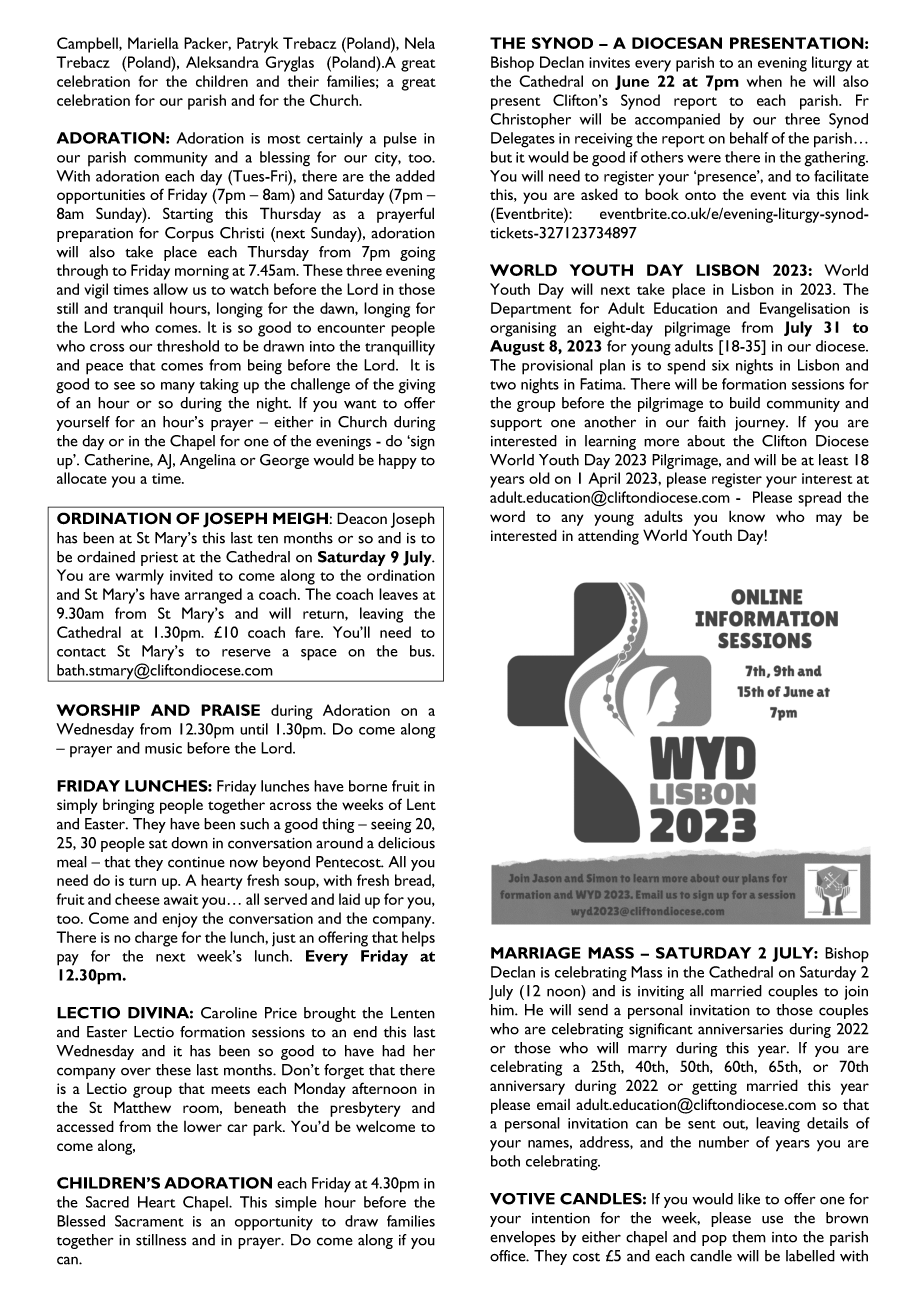 Image resolution: width=924 pixels, height=1308 pixels. I want to click on join, so click(856, 993).
